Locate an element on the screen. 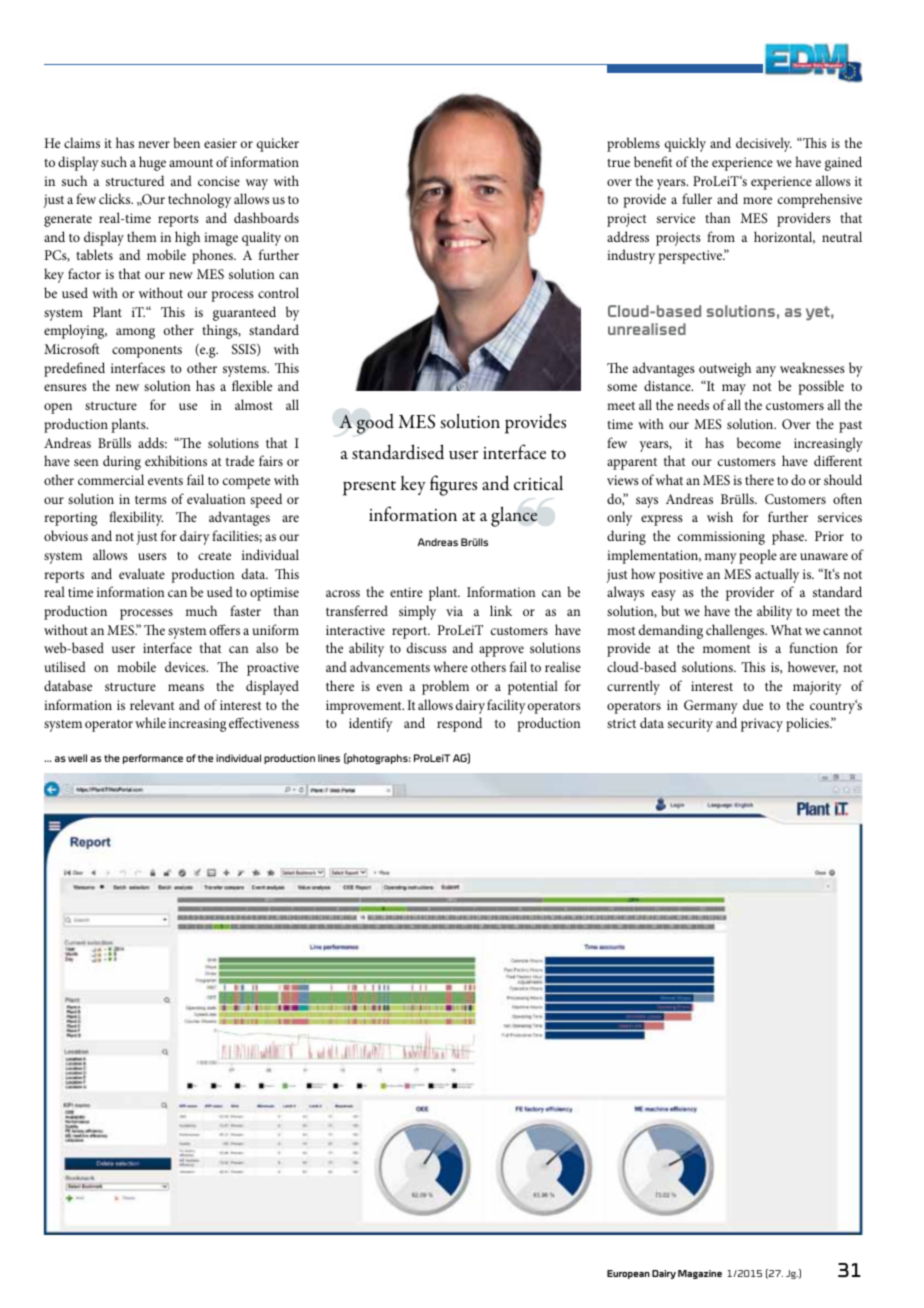 This screenshot has height=1308, width=924. more is located at coordinates (757, 200).
